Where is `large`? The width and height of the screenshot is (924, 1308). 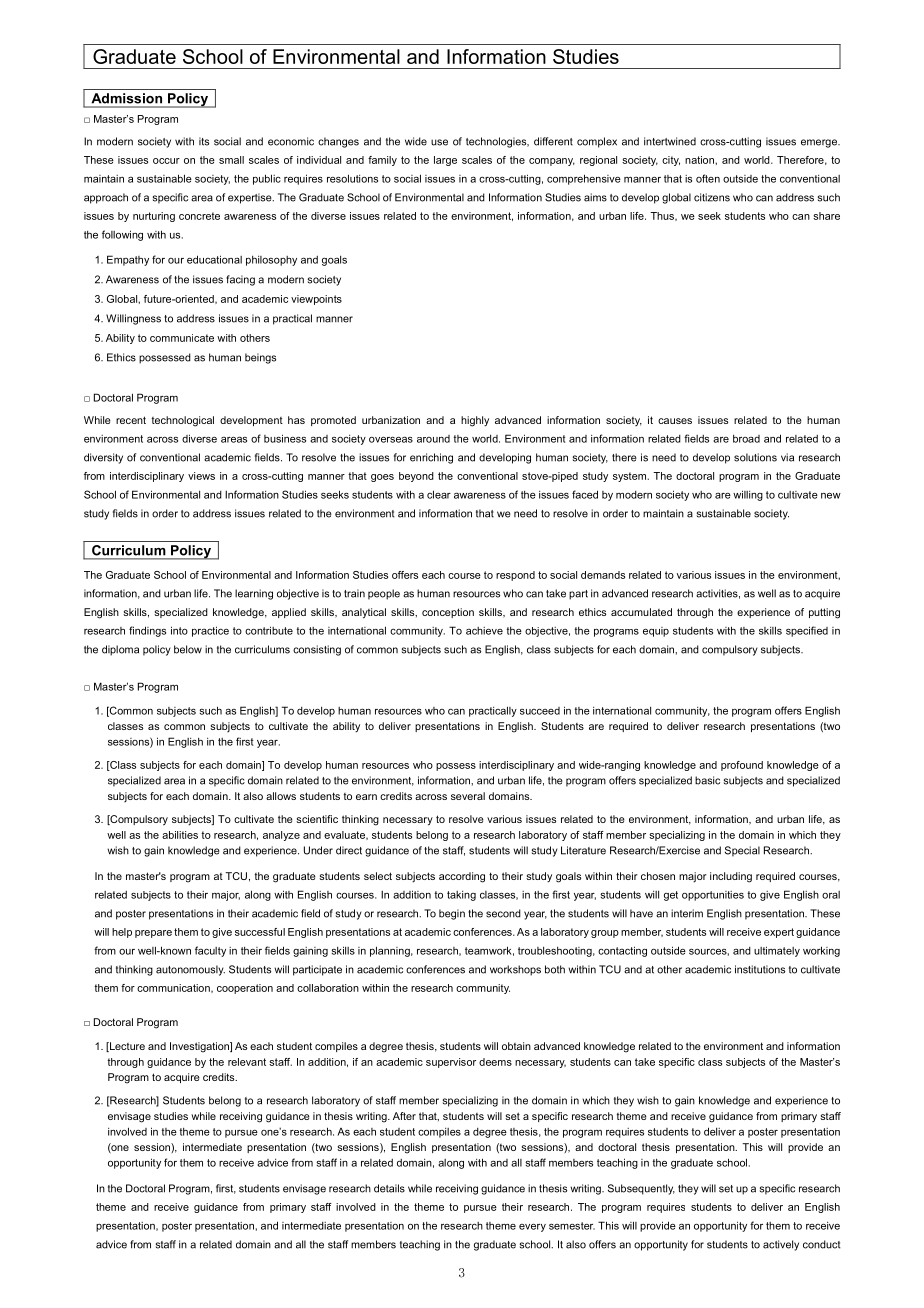
large is located at coordinates (445, 161).
